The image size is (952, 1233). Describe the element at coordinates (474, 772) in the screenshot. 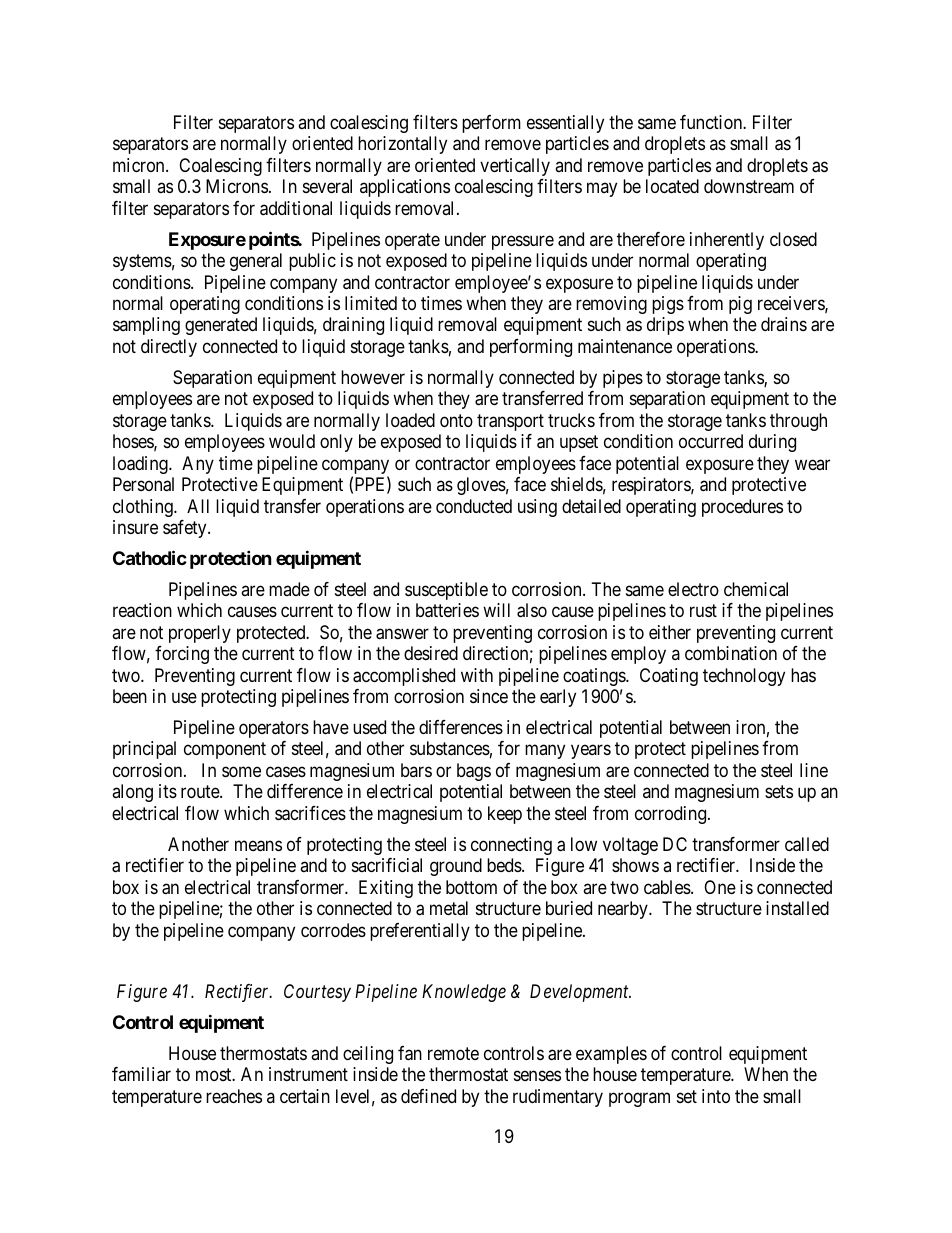

I see `bags` at that location.
